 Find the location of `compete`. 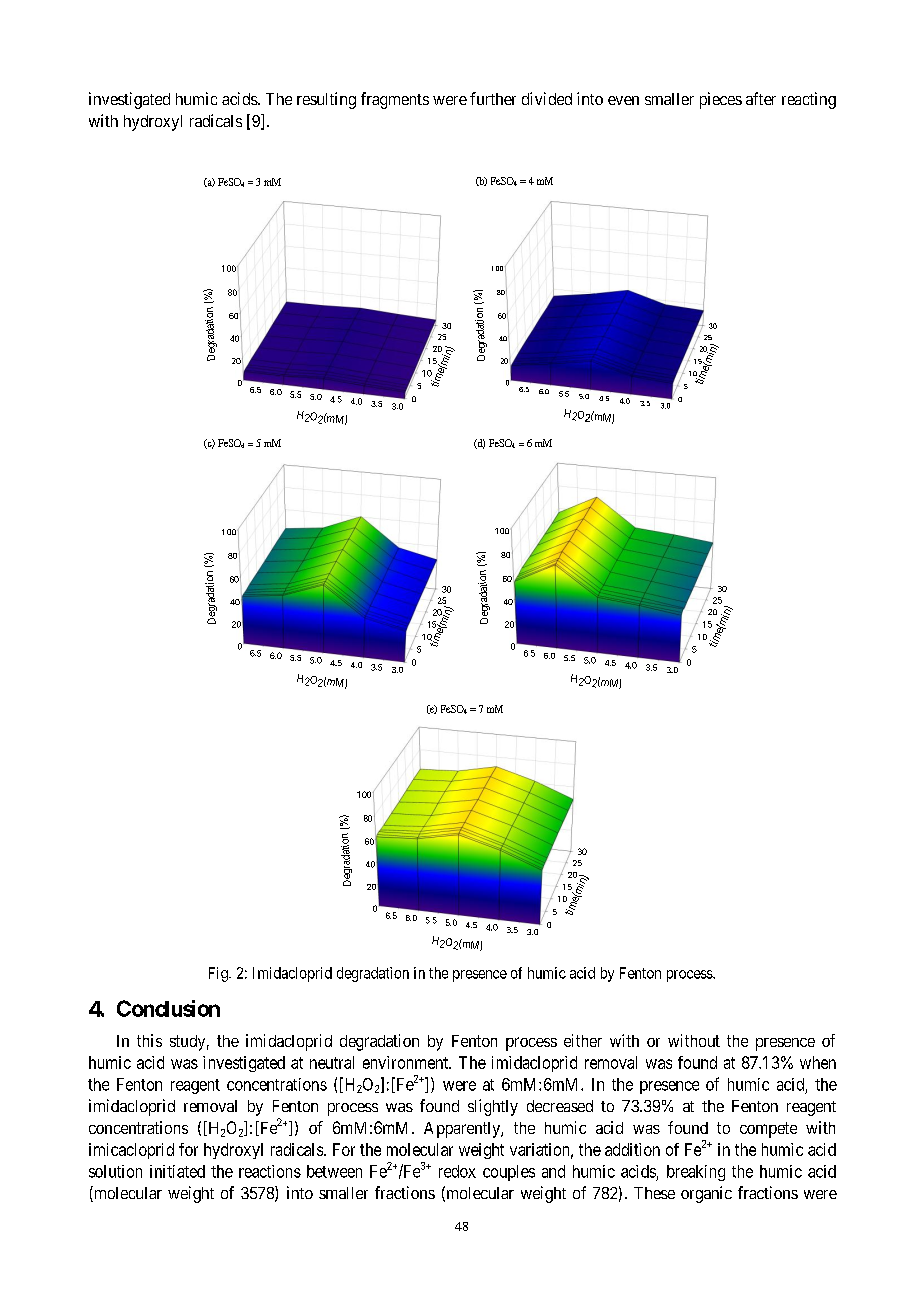

compete is located at coordinates (768, 1130).
